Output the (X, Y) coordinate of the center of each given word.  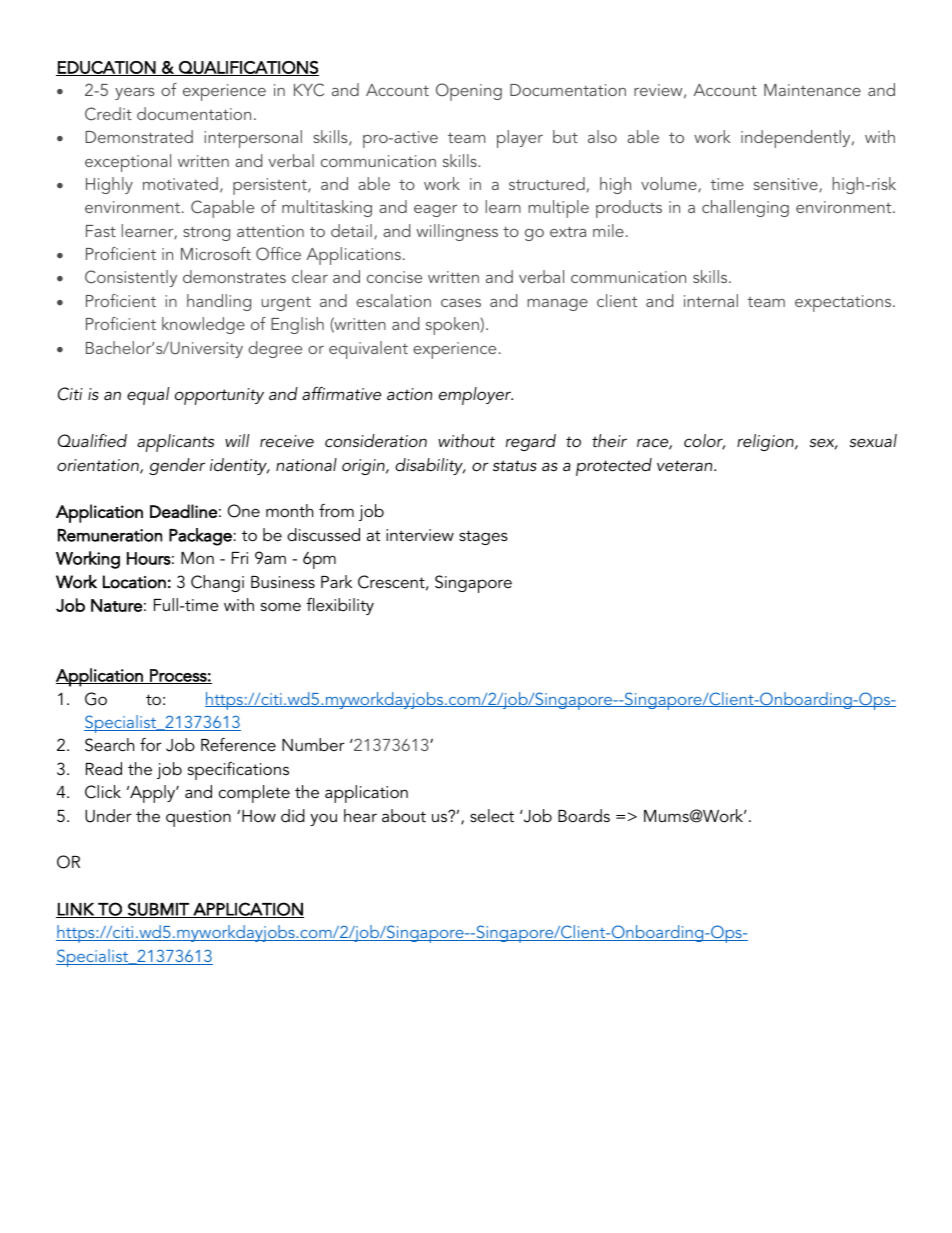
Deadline (183, 511)
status (514, 465)
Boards (584, 815)
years (134, 94)
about (404, 815)
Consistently (131, 278)
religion (766, 442)
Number (313, 744)
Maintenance (812, 90)
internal (711, 300)
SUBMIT (158, 910)
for (151, 744)
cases (461, 303)
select (492, 815)
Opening (469, 92)
